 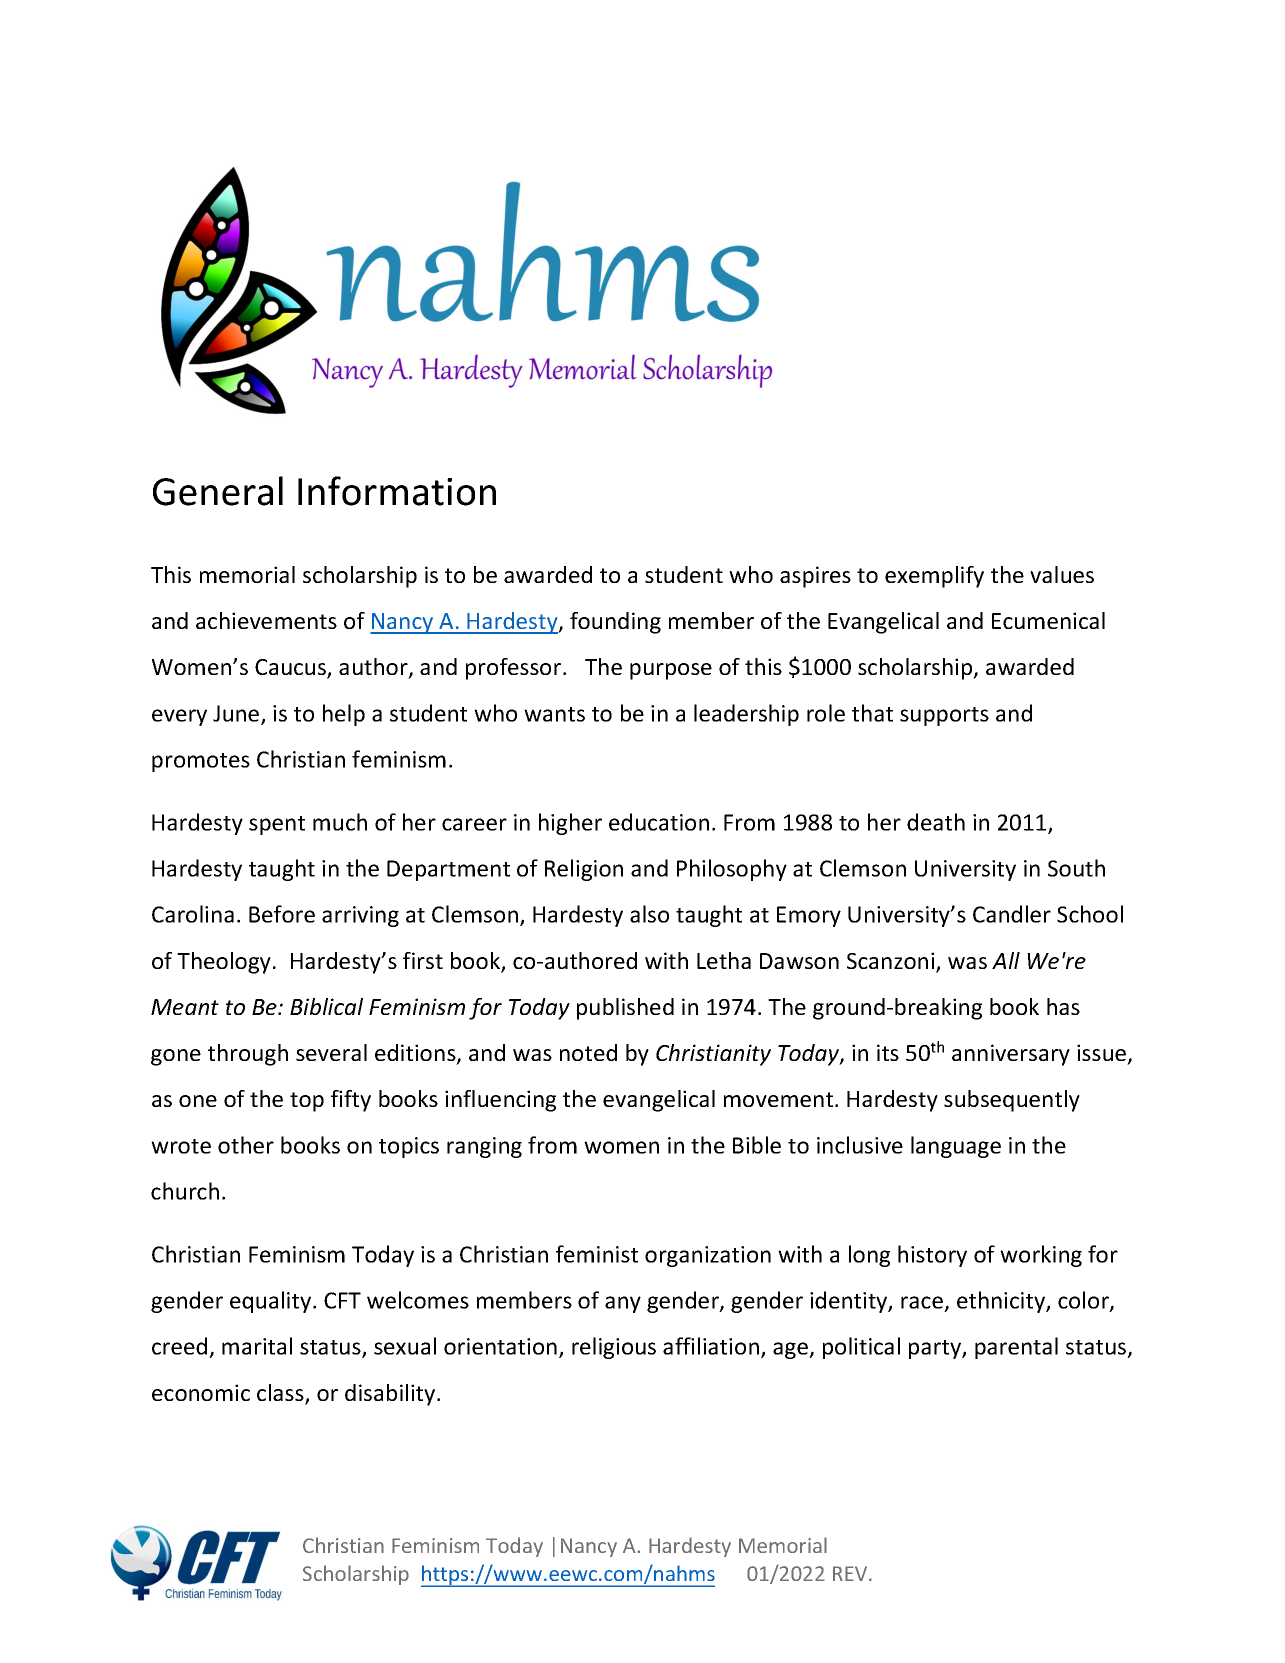 I want to click on General, so click(x=218, y=491).
